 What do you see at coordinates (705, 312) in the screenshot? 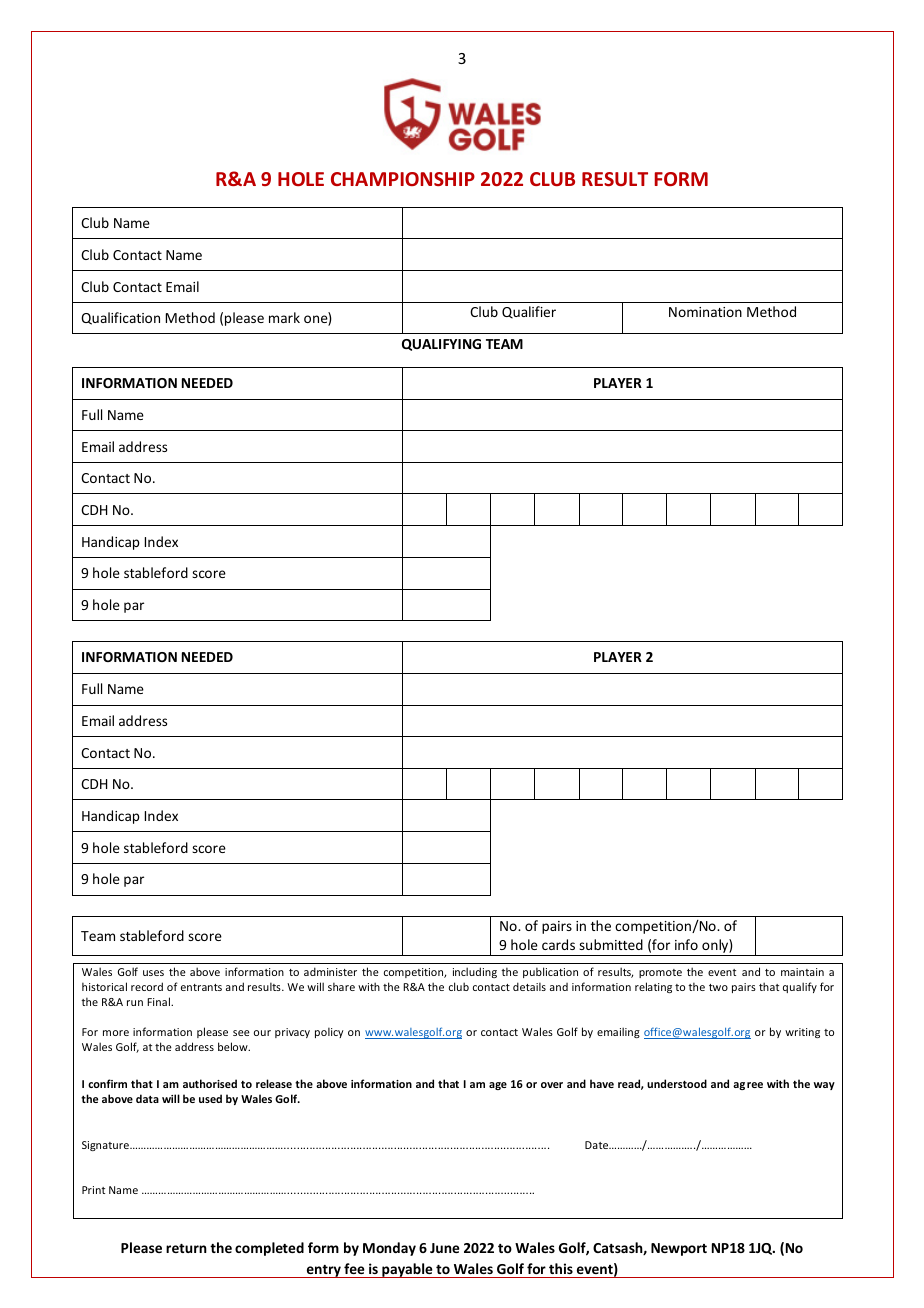
I see `Nomination` at bounding box center [705, 312].
